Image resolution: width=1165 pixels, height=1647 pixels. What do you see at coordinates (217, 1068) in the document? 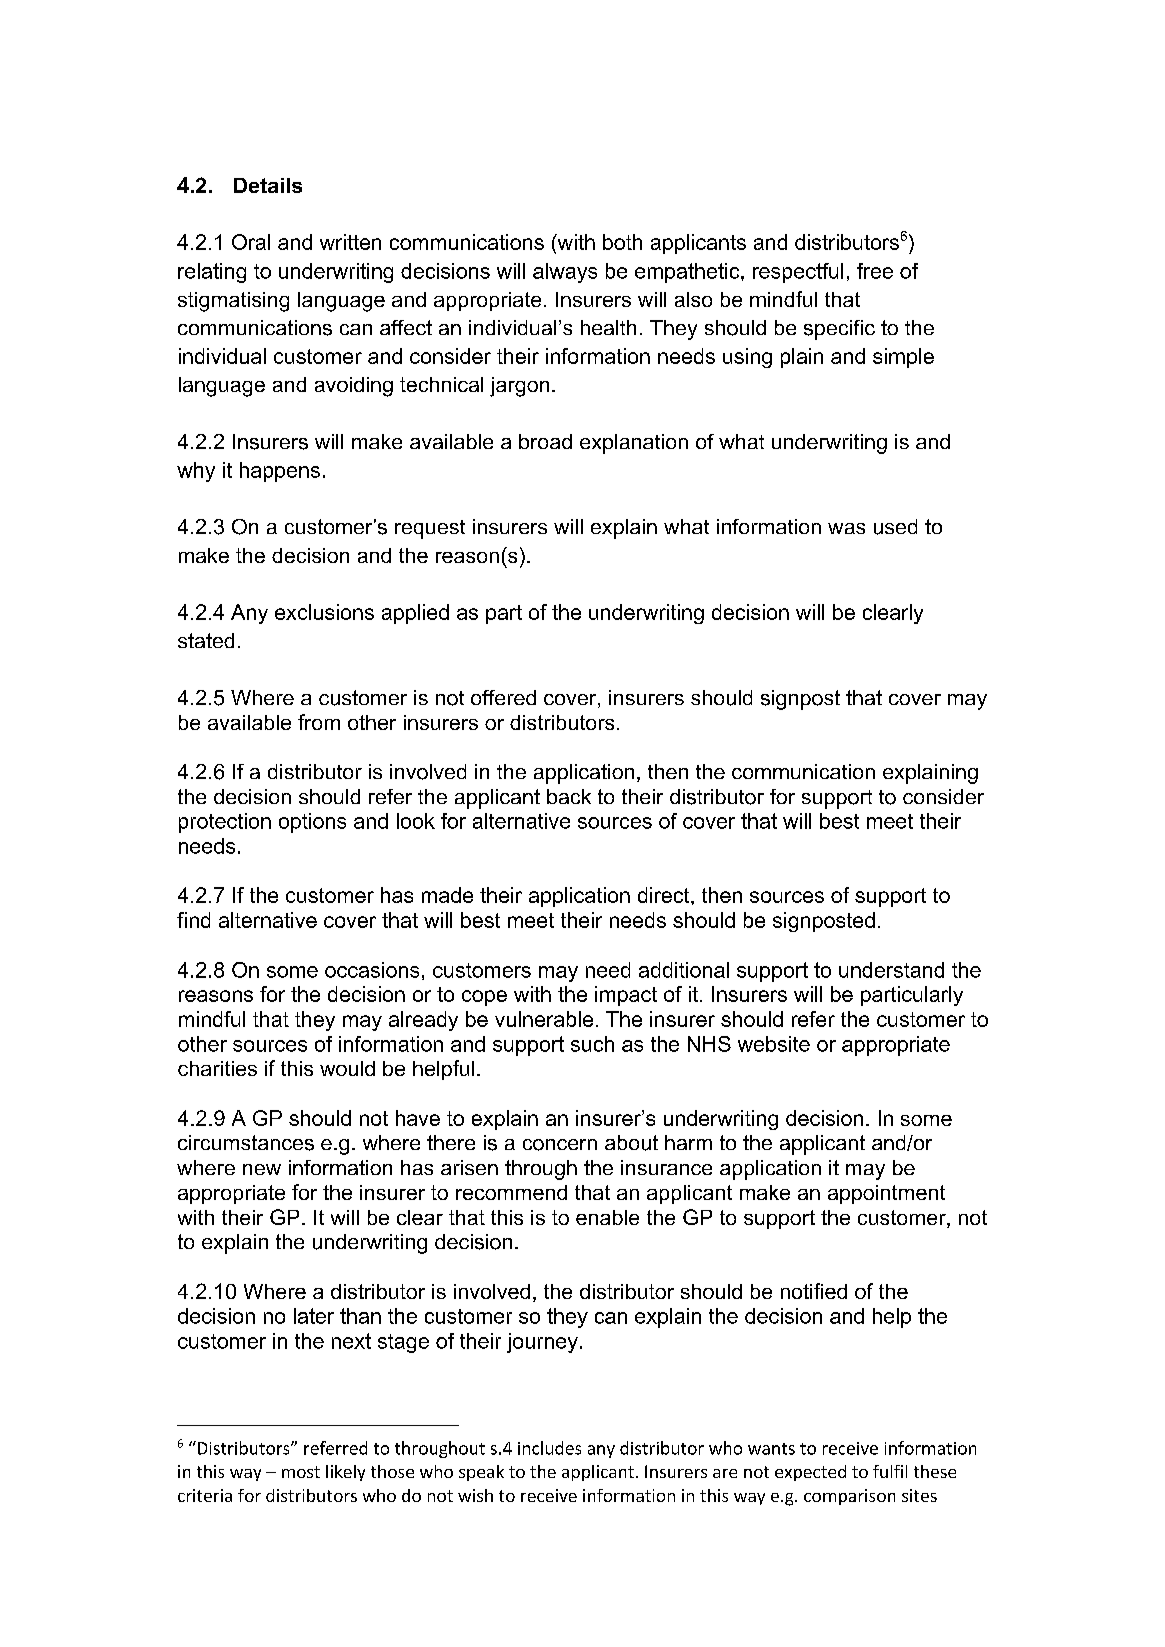
I see `charities` at bounding box center [217, 1068].
